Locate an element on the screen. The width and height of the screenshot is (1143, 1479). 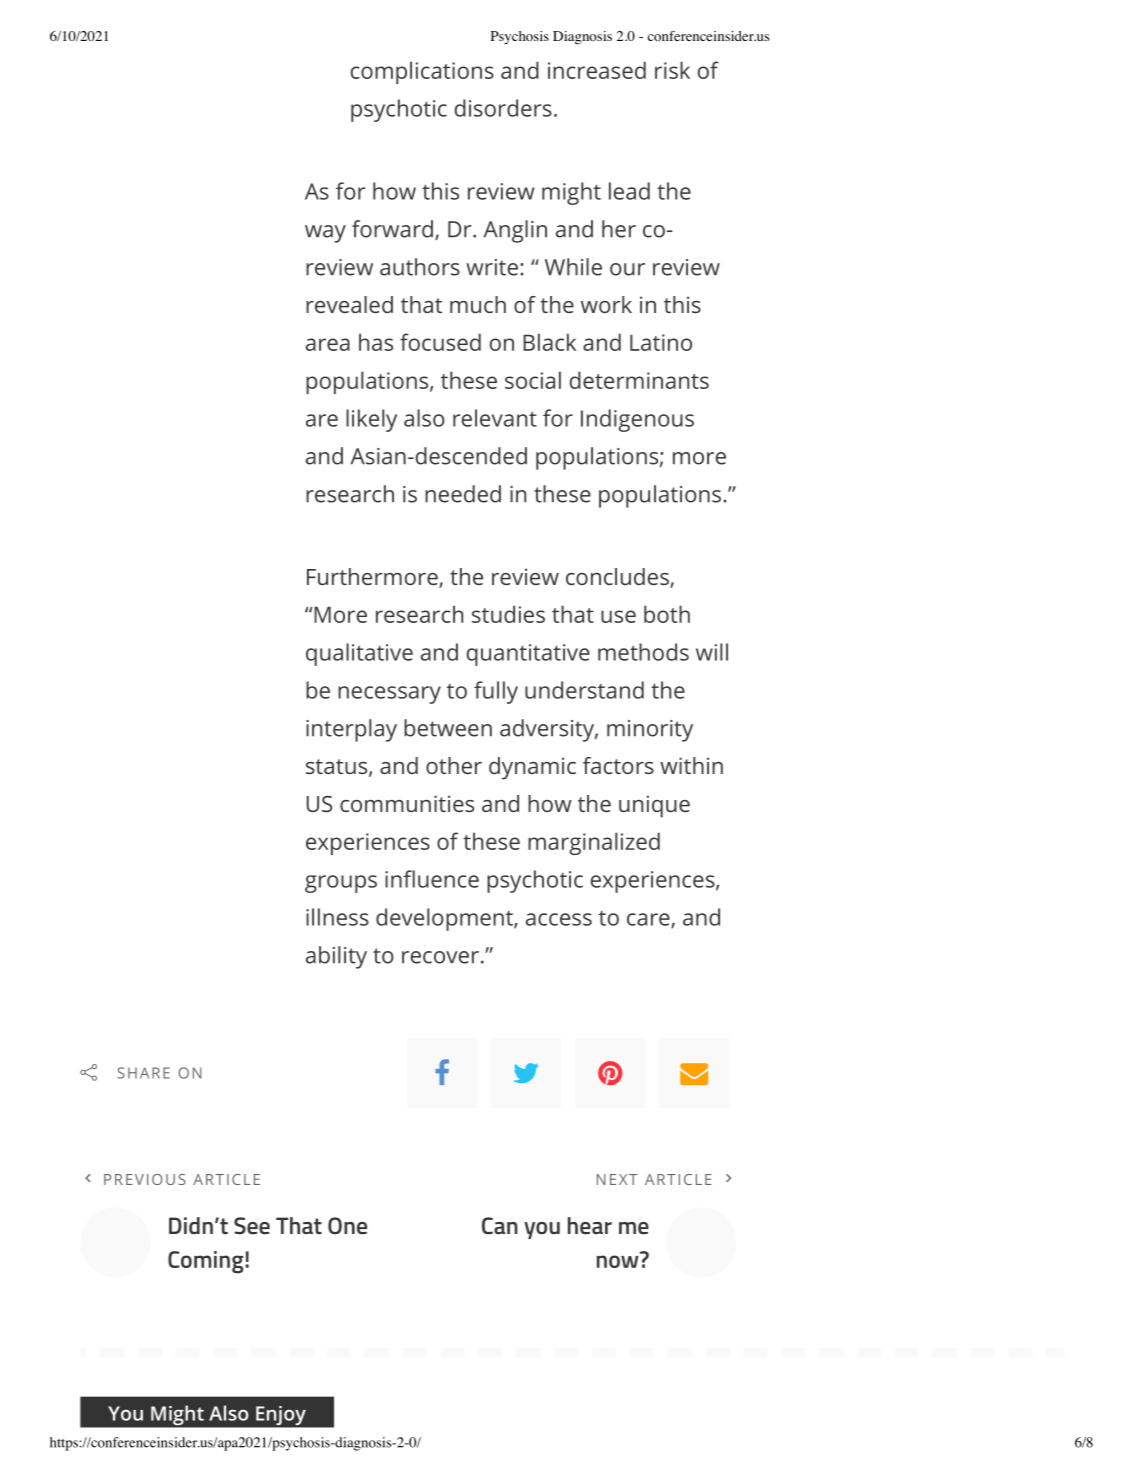
risk is located at coordinates (672, 70).
